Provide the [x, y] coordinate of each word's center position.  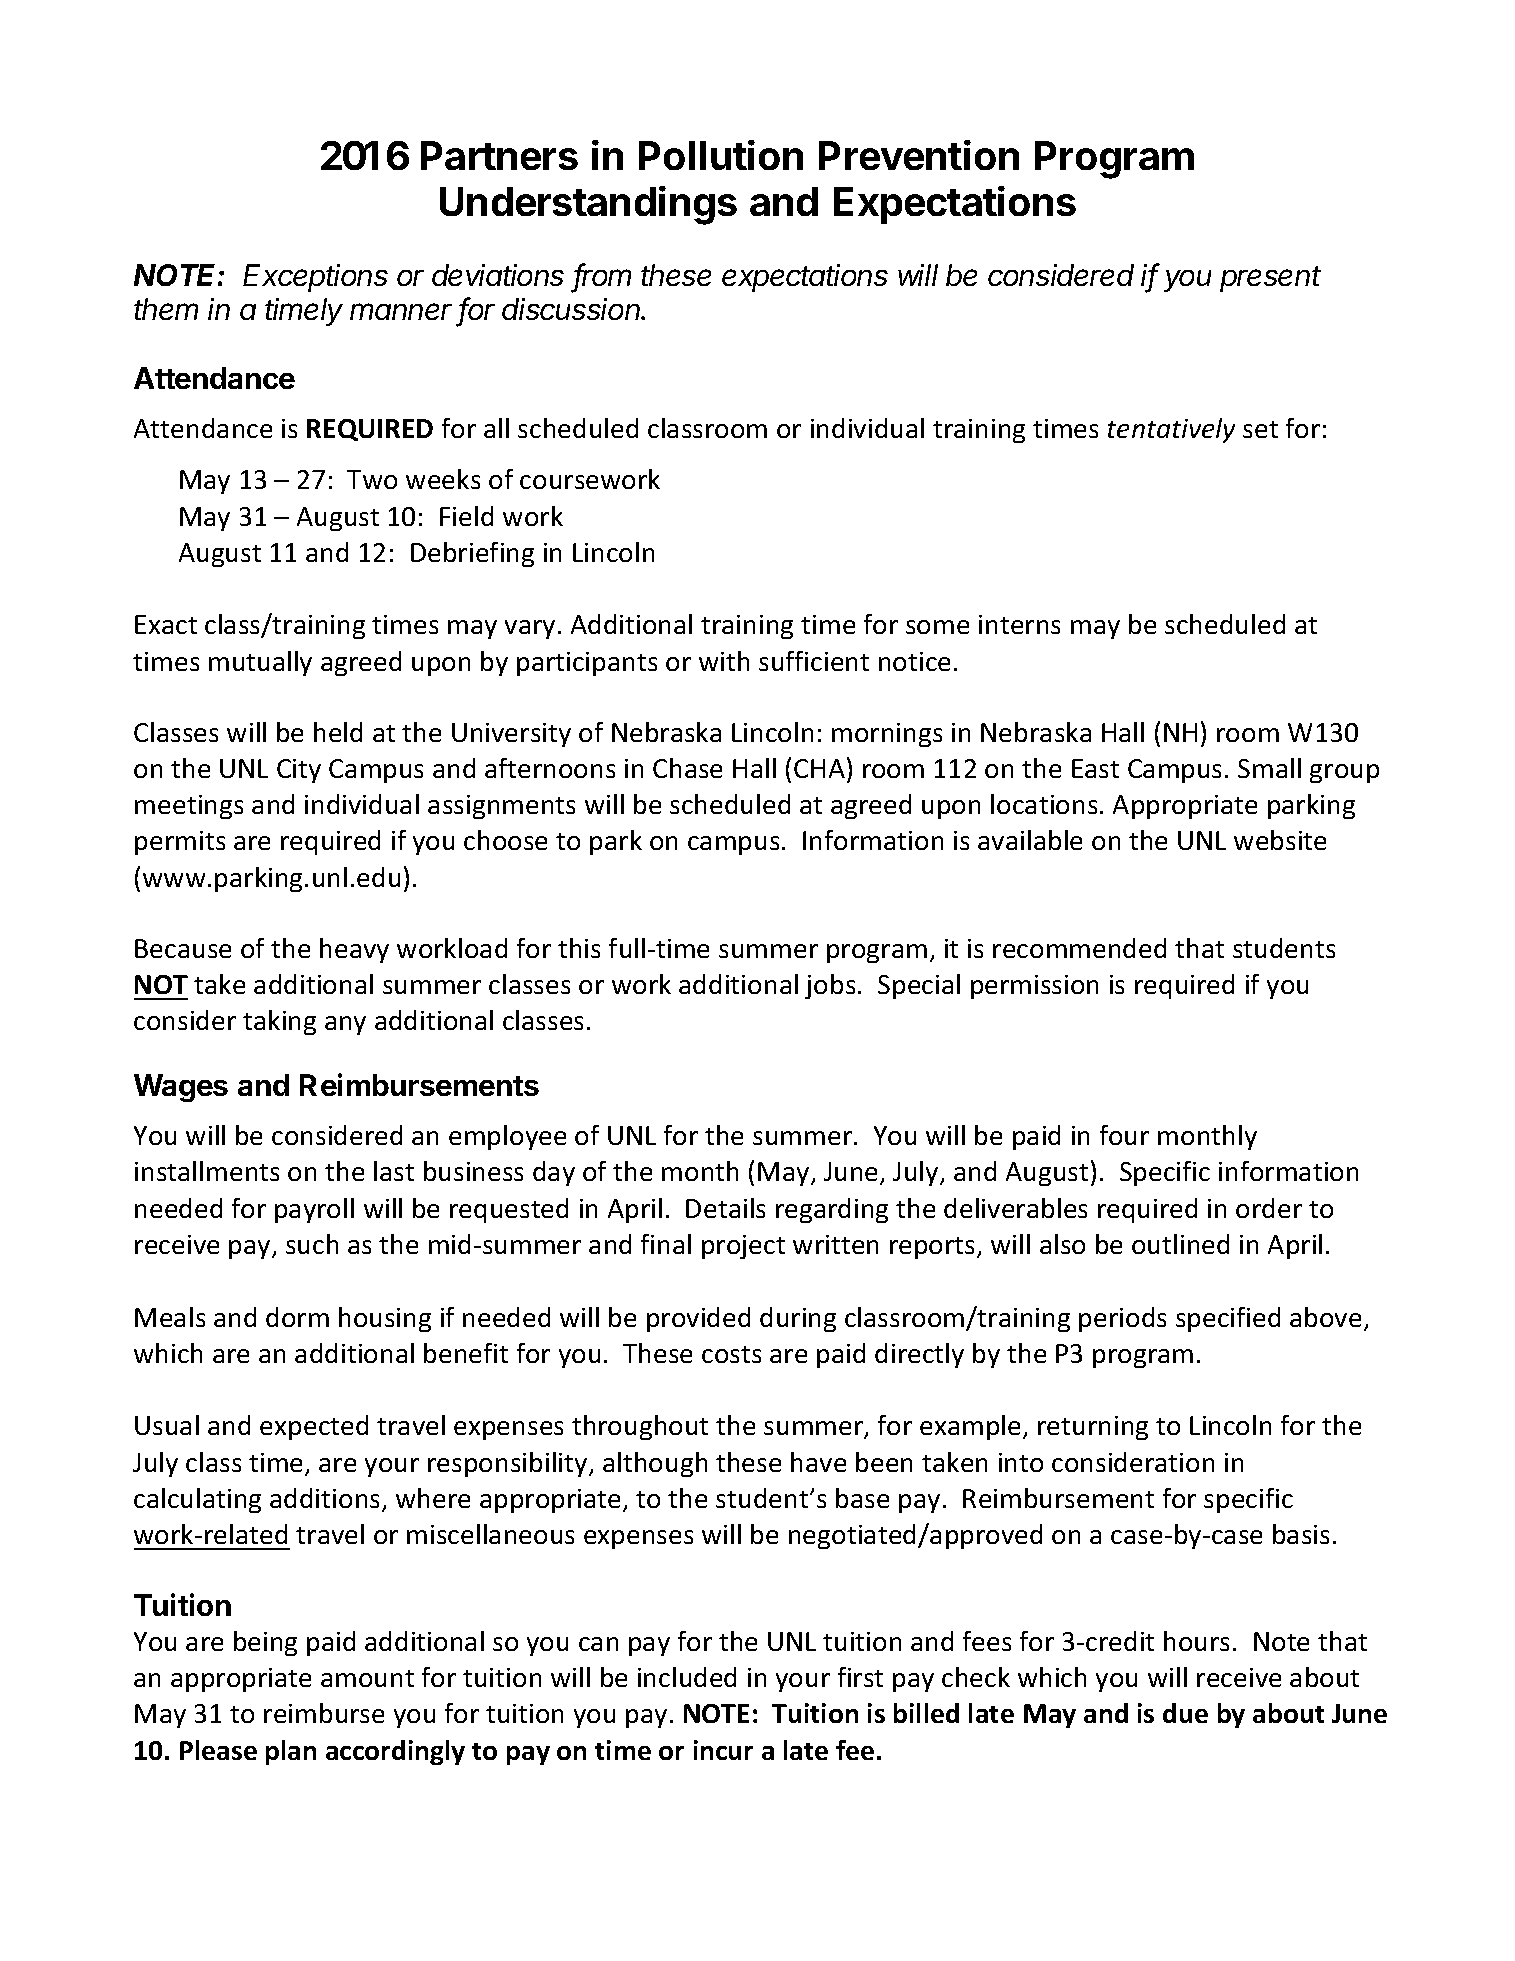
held [338, 732]
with [724, 661]
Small [1269, 768]
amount [367, 1678]
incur [723, 1750]
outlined [1180, 1244]
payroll [314, 1210]
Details [725, 1208]
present [1270, 279]
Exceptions [315, 278]
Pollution [721, 155]
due [1185, 1713]
